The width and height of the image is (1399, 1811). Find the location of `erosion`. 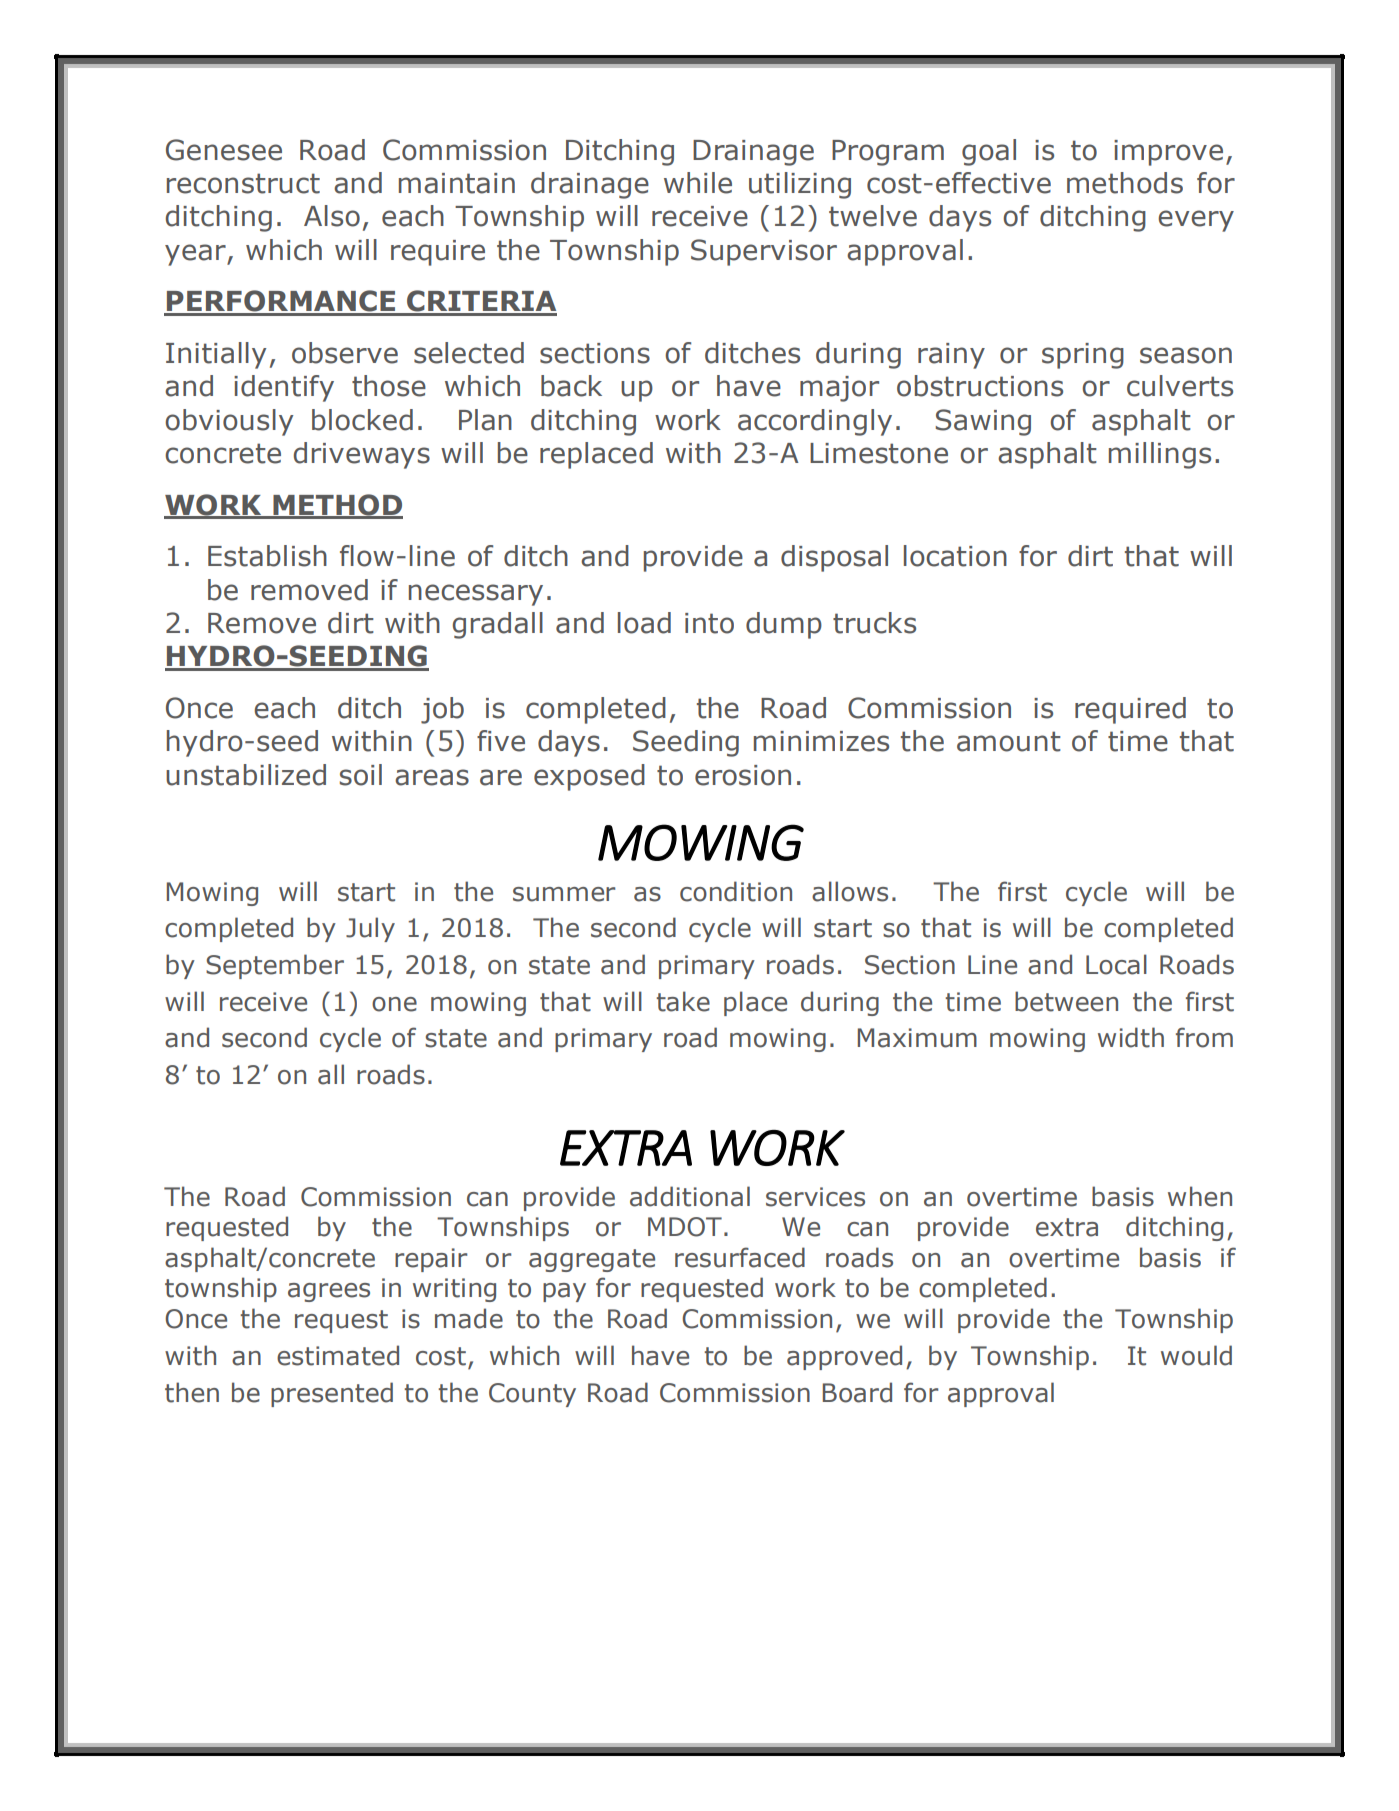

erosion is located at coordinates (743, 775).
